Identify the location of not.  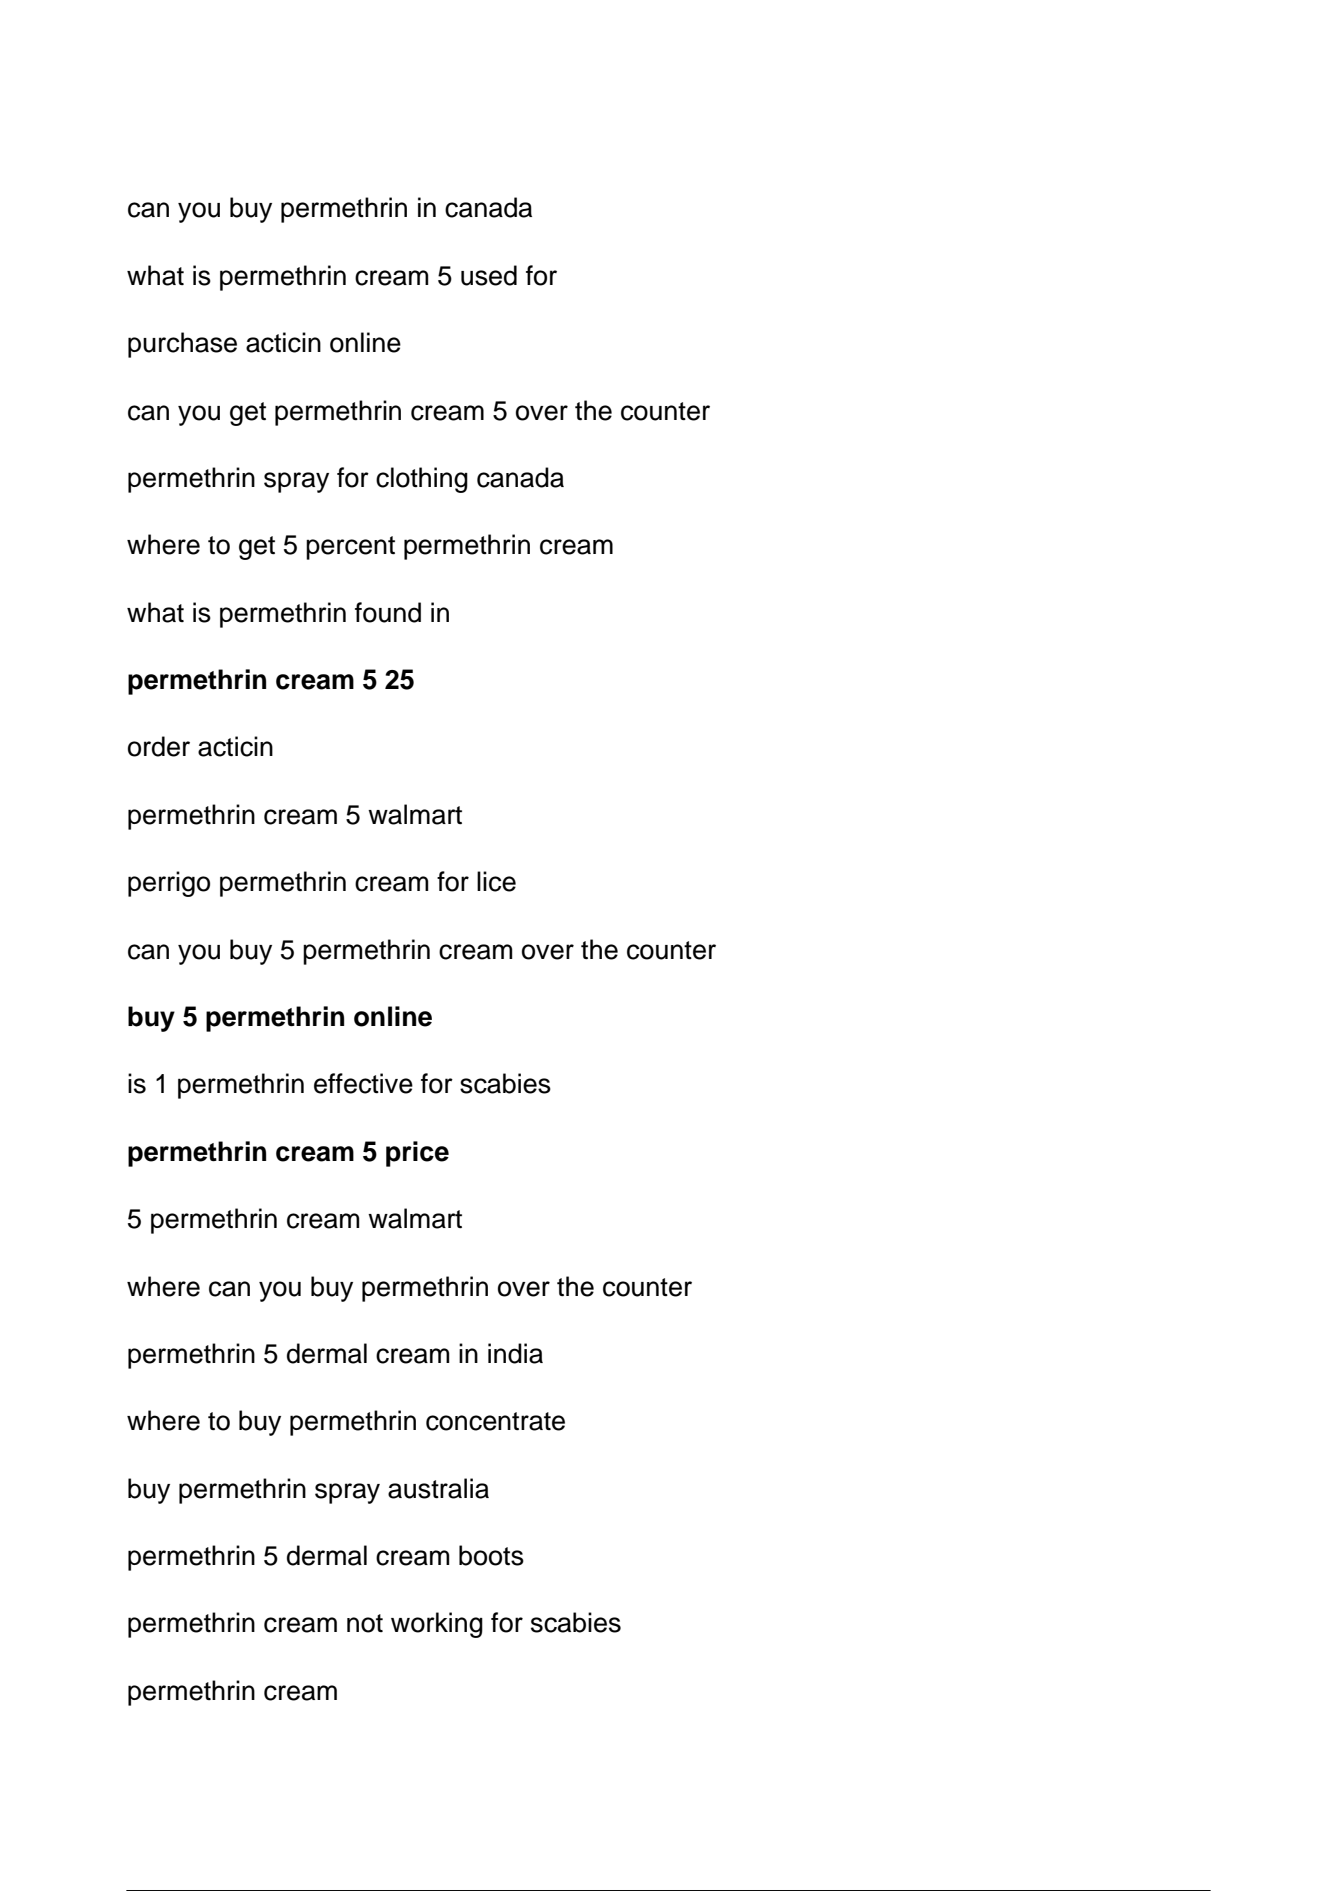
(365, 1623).
